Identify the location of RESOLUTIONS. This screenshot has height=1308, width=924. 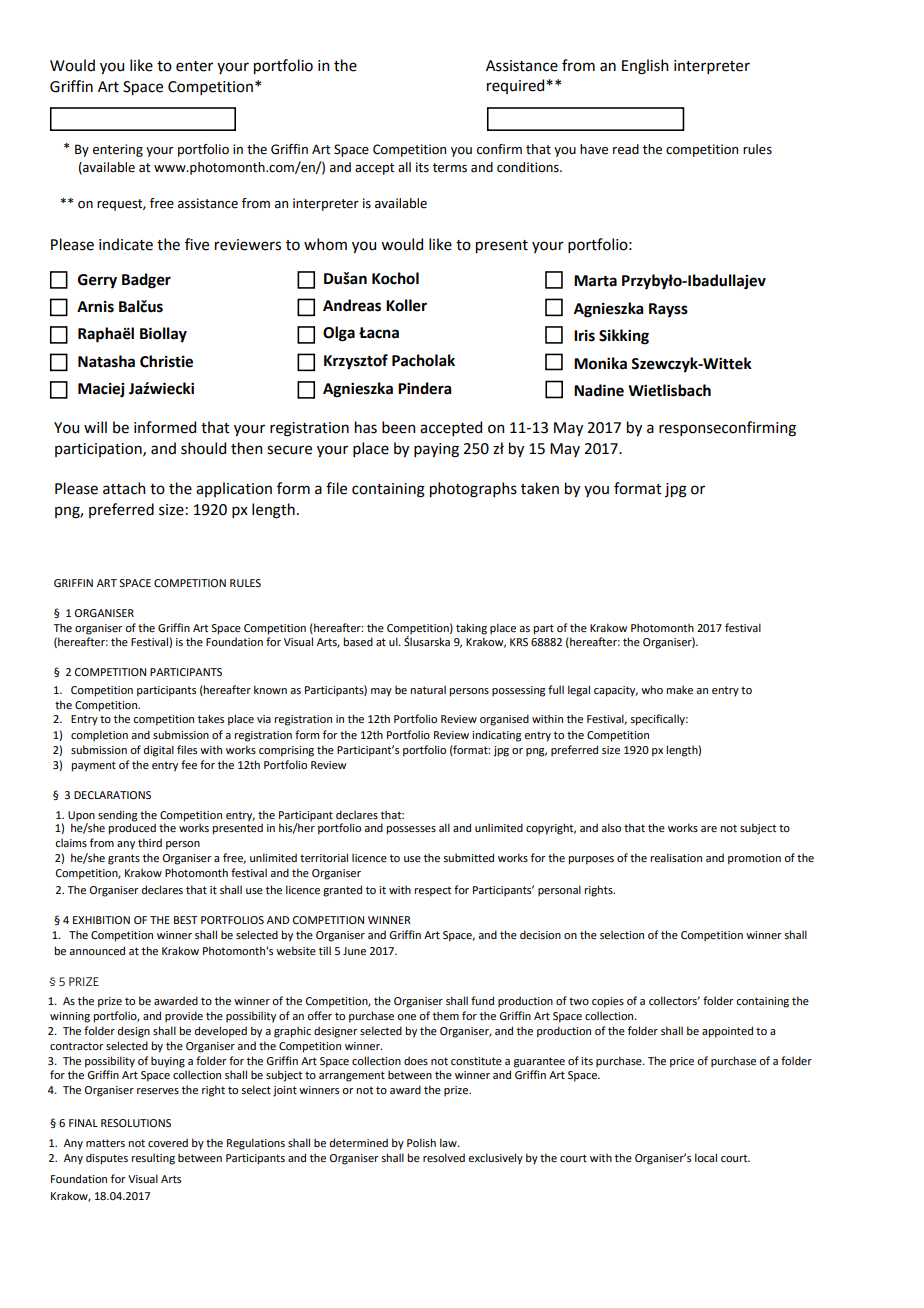
(136, 1123).
